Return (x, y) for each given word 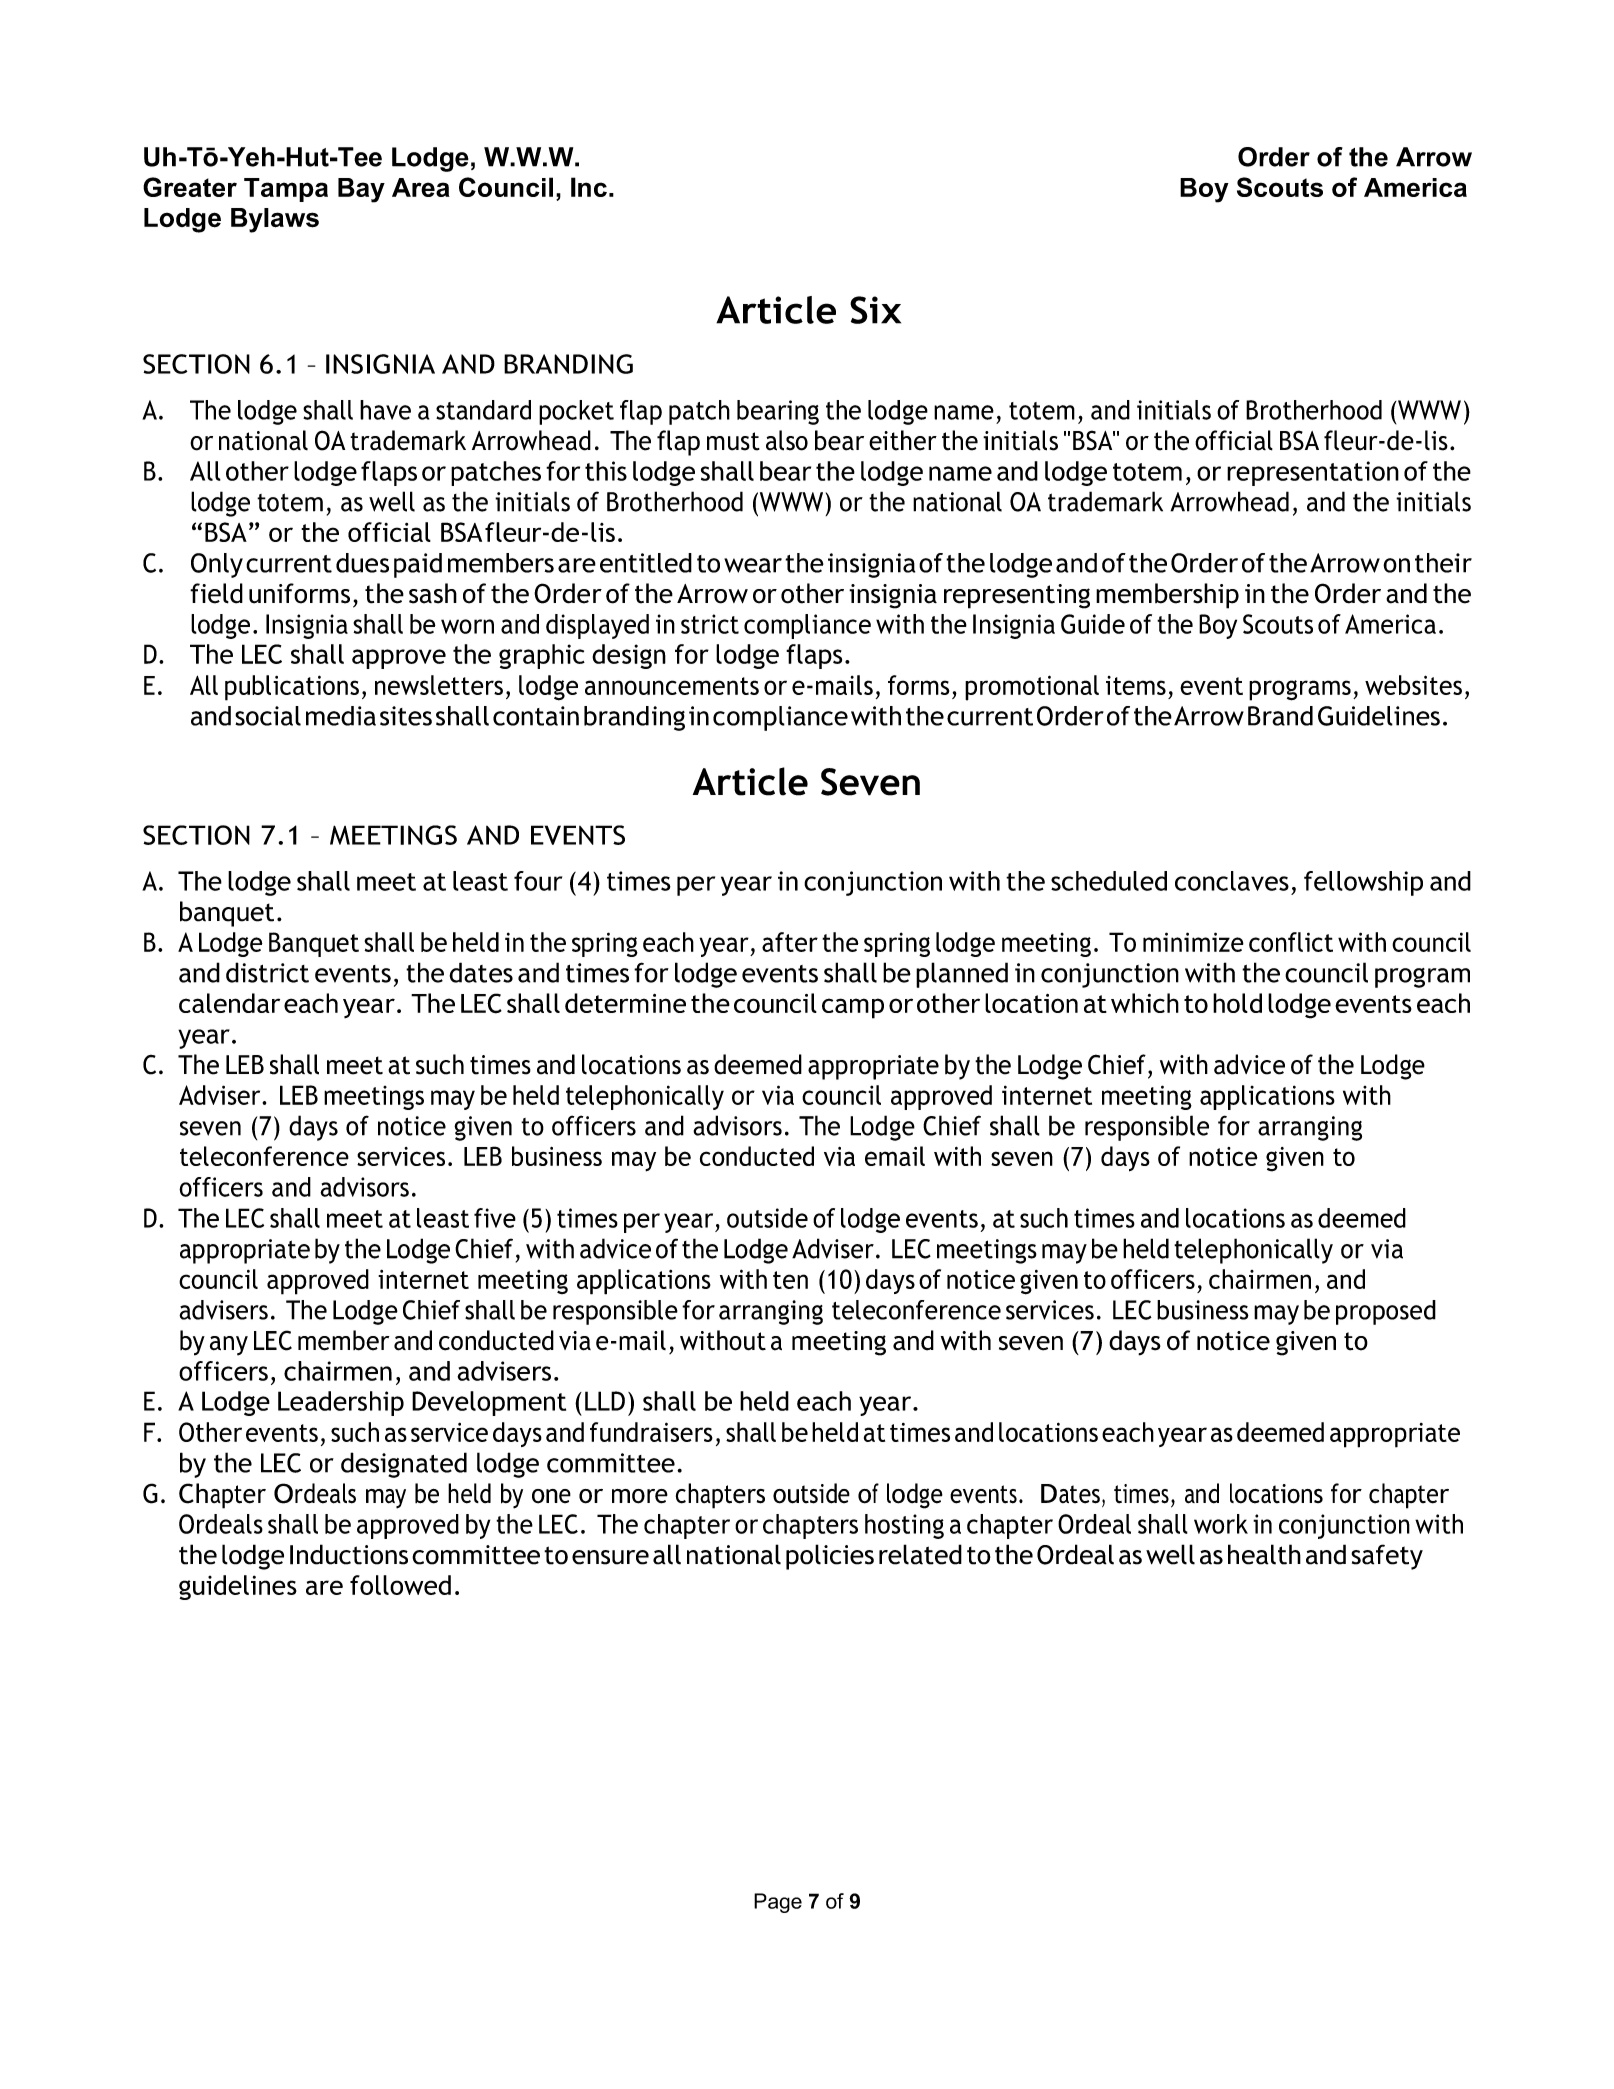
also (787, 440)
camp (853, 1008)
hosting (904, 1526)
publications (292, 688)
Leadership (341, 1403)
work (1221, 1524)
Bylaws (275, 220)
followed (400, 1585)
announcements (672, 686)
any (229, 1346)
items (1136, 685)
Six (875, 310)
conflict (1291, 942)
